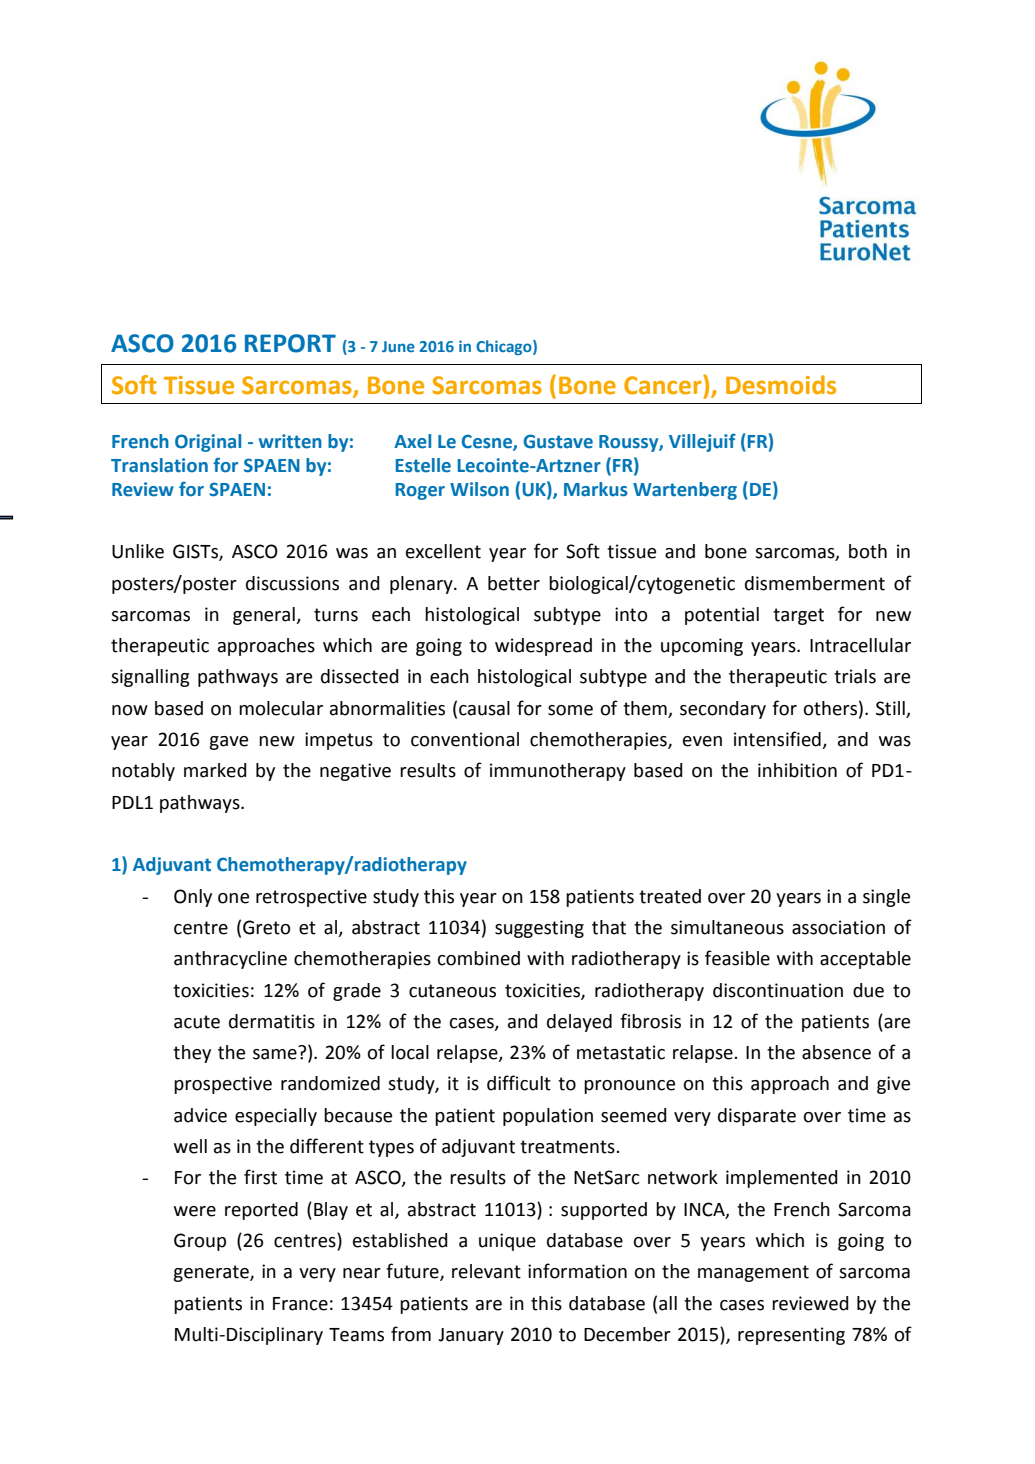  I want to click on Original, so click(208, 443).
